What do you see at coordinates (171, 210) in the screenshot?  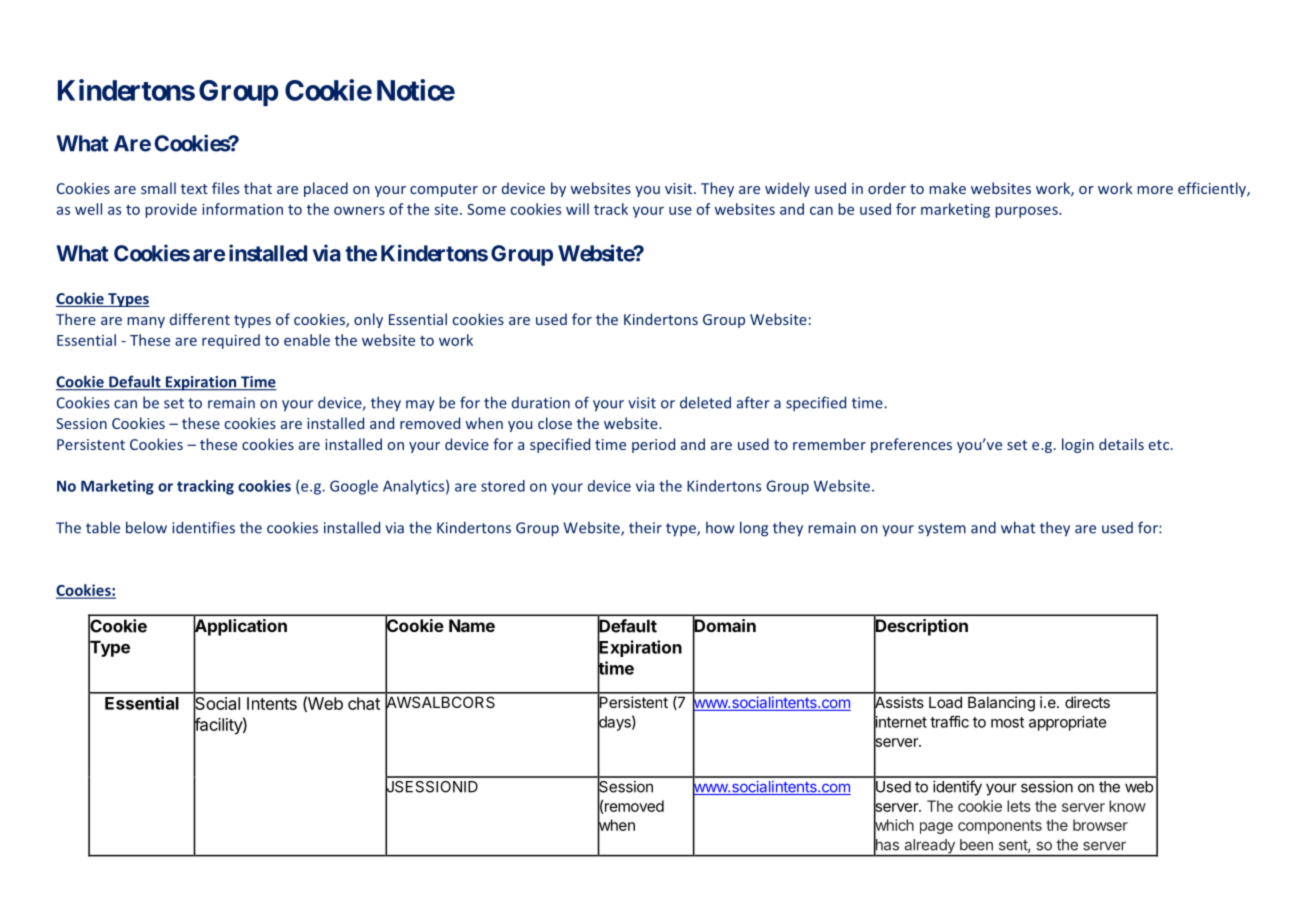 I see `provide` at bounding box center [171, 210].
